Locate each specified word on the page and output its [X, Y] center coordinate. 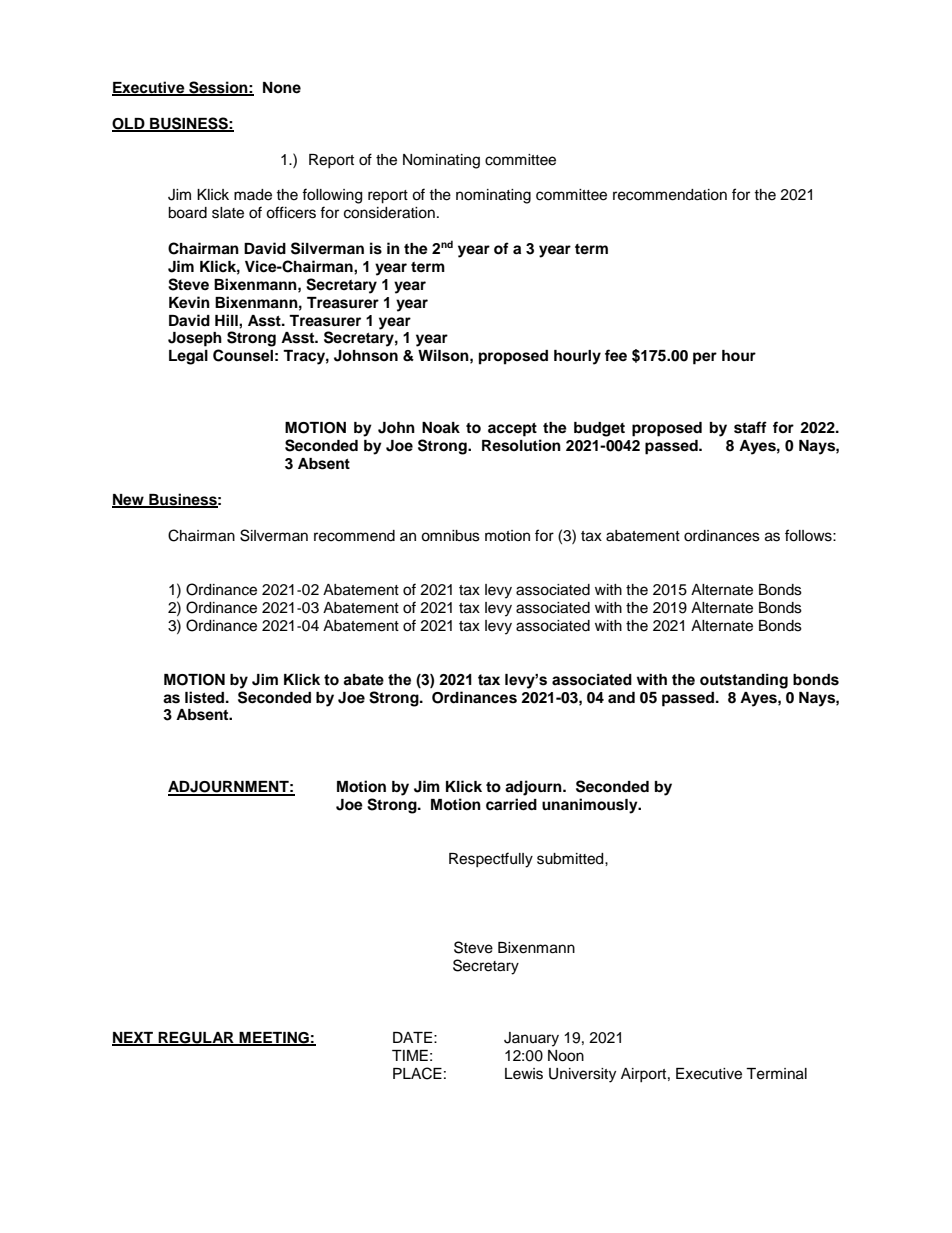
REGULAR [196, 1039]
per [705, 358]
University [582, 1075]
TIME [410, 1055]
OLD [129, 124]
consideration [389, 213]
